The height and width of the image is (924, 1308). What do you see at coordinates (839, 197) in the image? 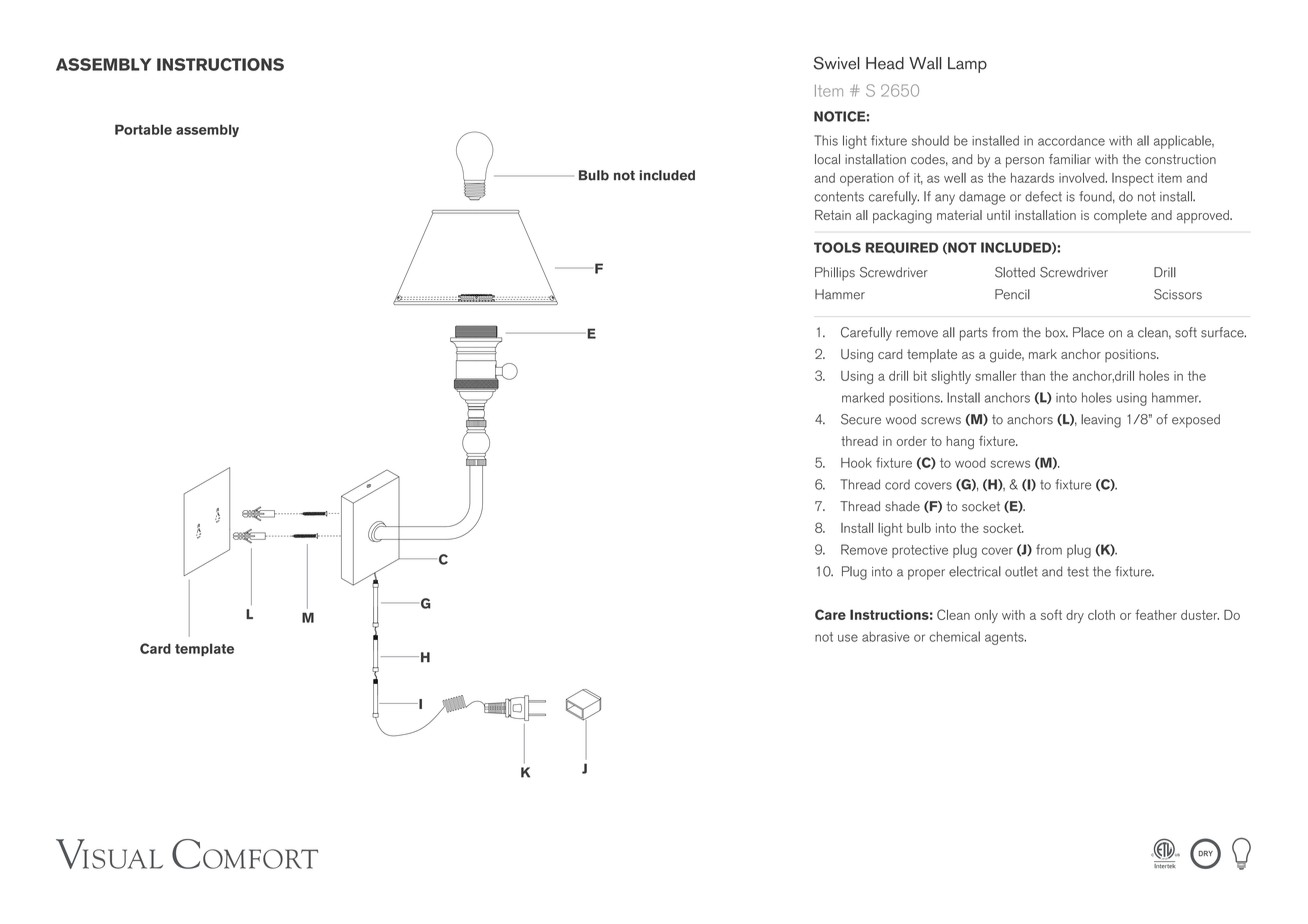
I see `contents` at bounding box center [839, 197].
